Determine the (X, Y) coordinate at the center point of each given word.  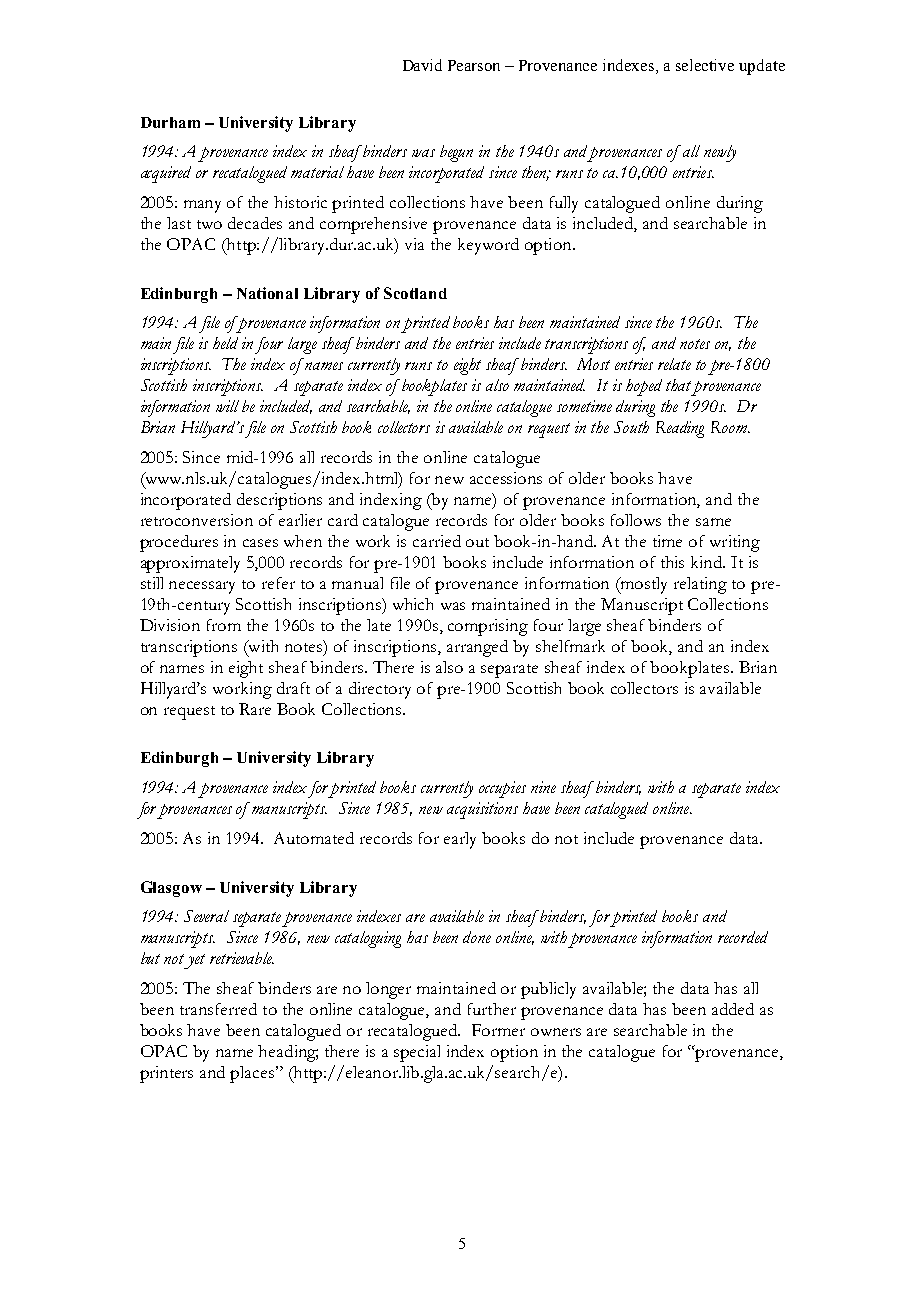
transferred (218, 1009)
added (733, 1009)
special (417, 1053)
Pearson (474, 65)
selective (705, 65)
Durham (170, 122)
